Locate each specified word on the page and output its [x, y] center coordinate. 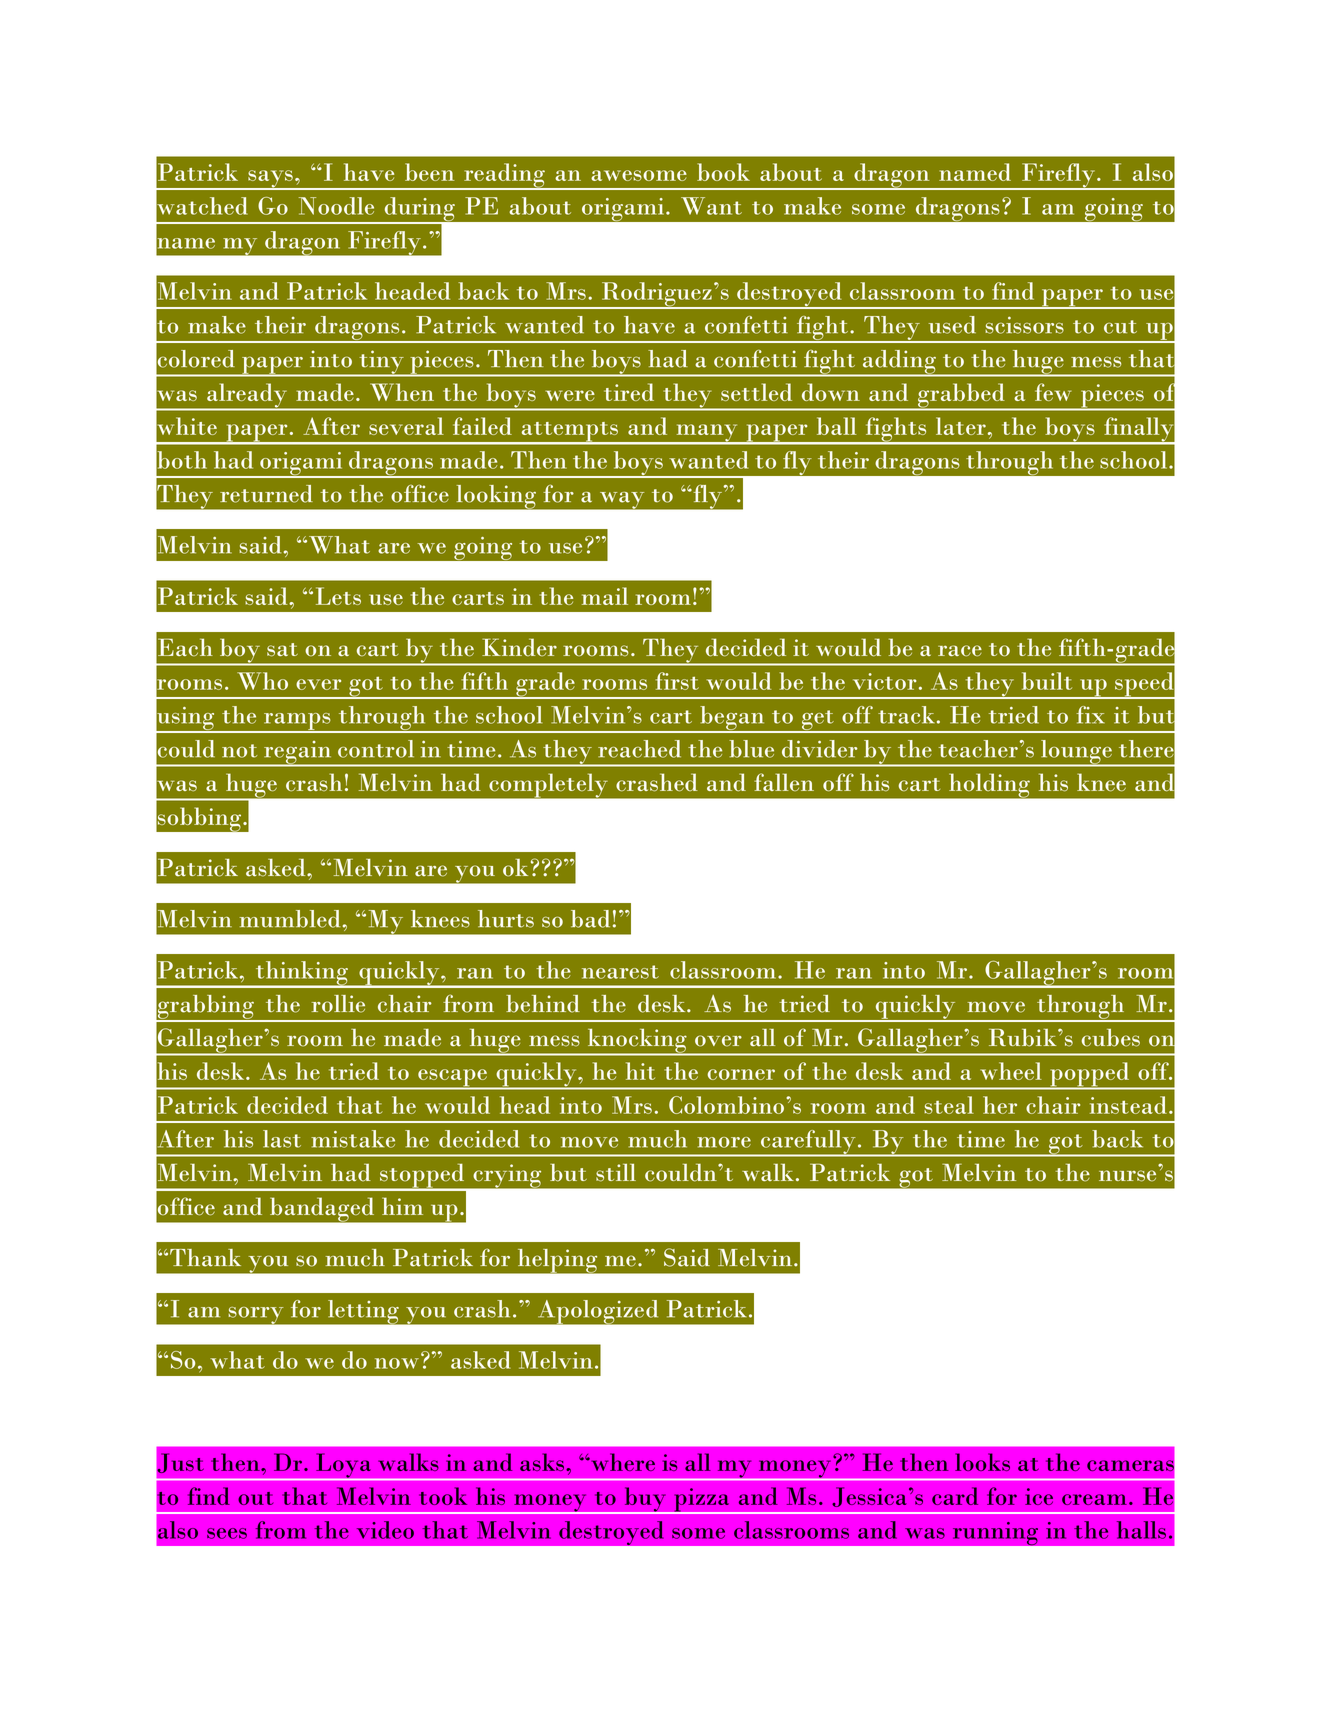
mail [605, 596]
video [385, 1530]
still [616, 1172]
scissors [1024, 325]
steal [949, 1105]
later [961, 426]
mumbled [289, 919]
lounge [1076, 753]
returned [266, 494]
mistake [353, 1139]
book [723, 172]
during [419, 210]
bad [590, 919]
